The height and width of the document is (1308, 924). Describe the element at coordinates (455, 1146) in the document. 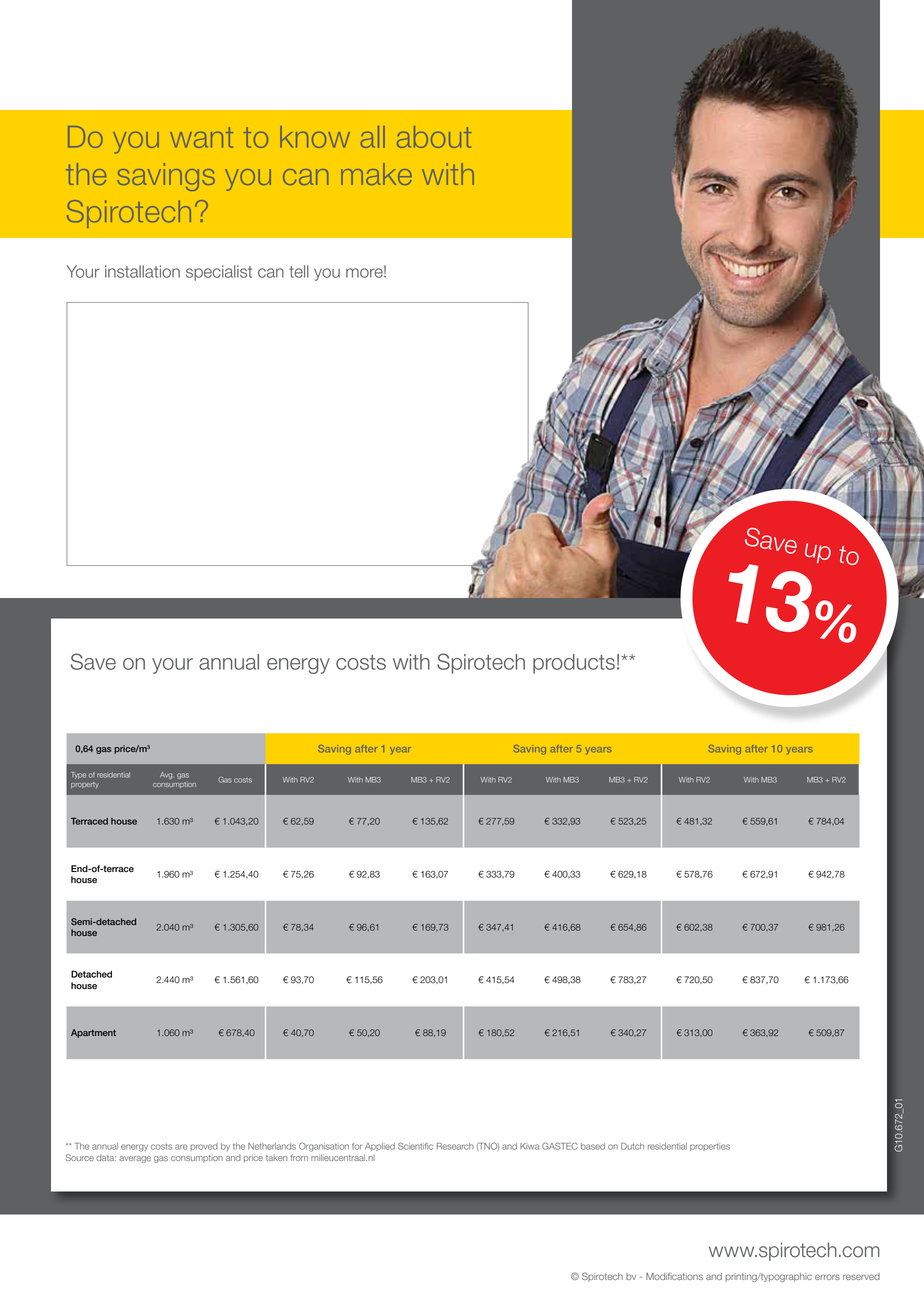

I see `Research` at that location.
